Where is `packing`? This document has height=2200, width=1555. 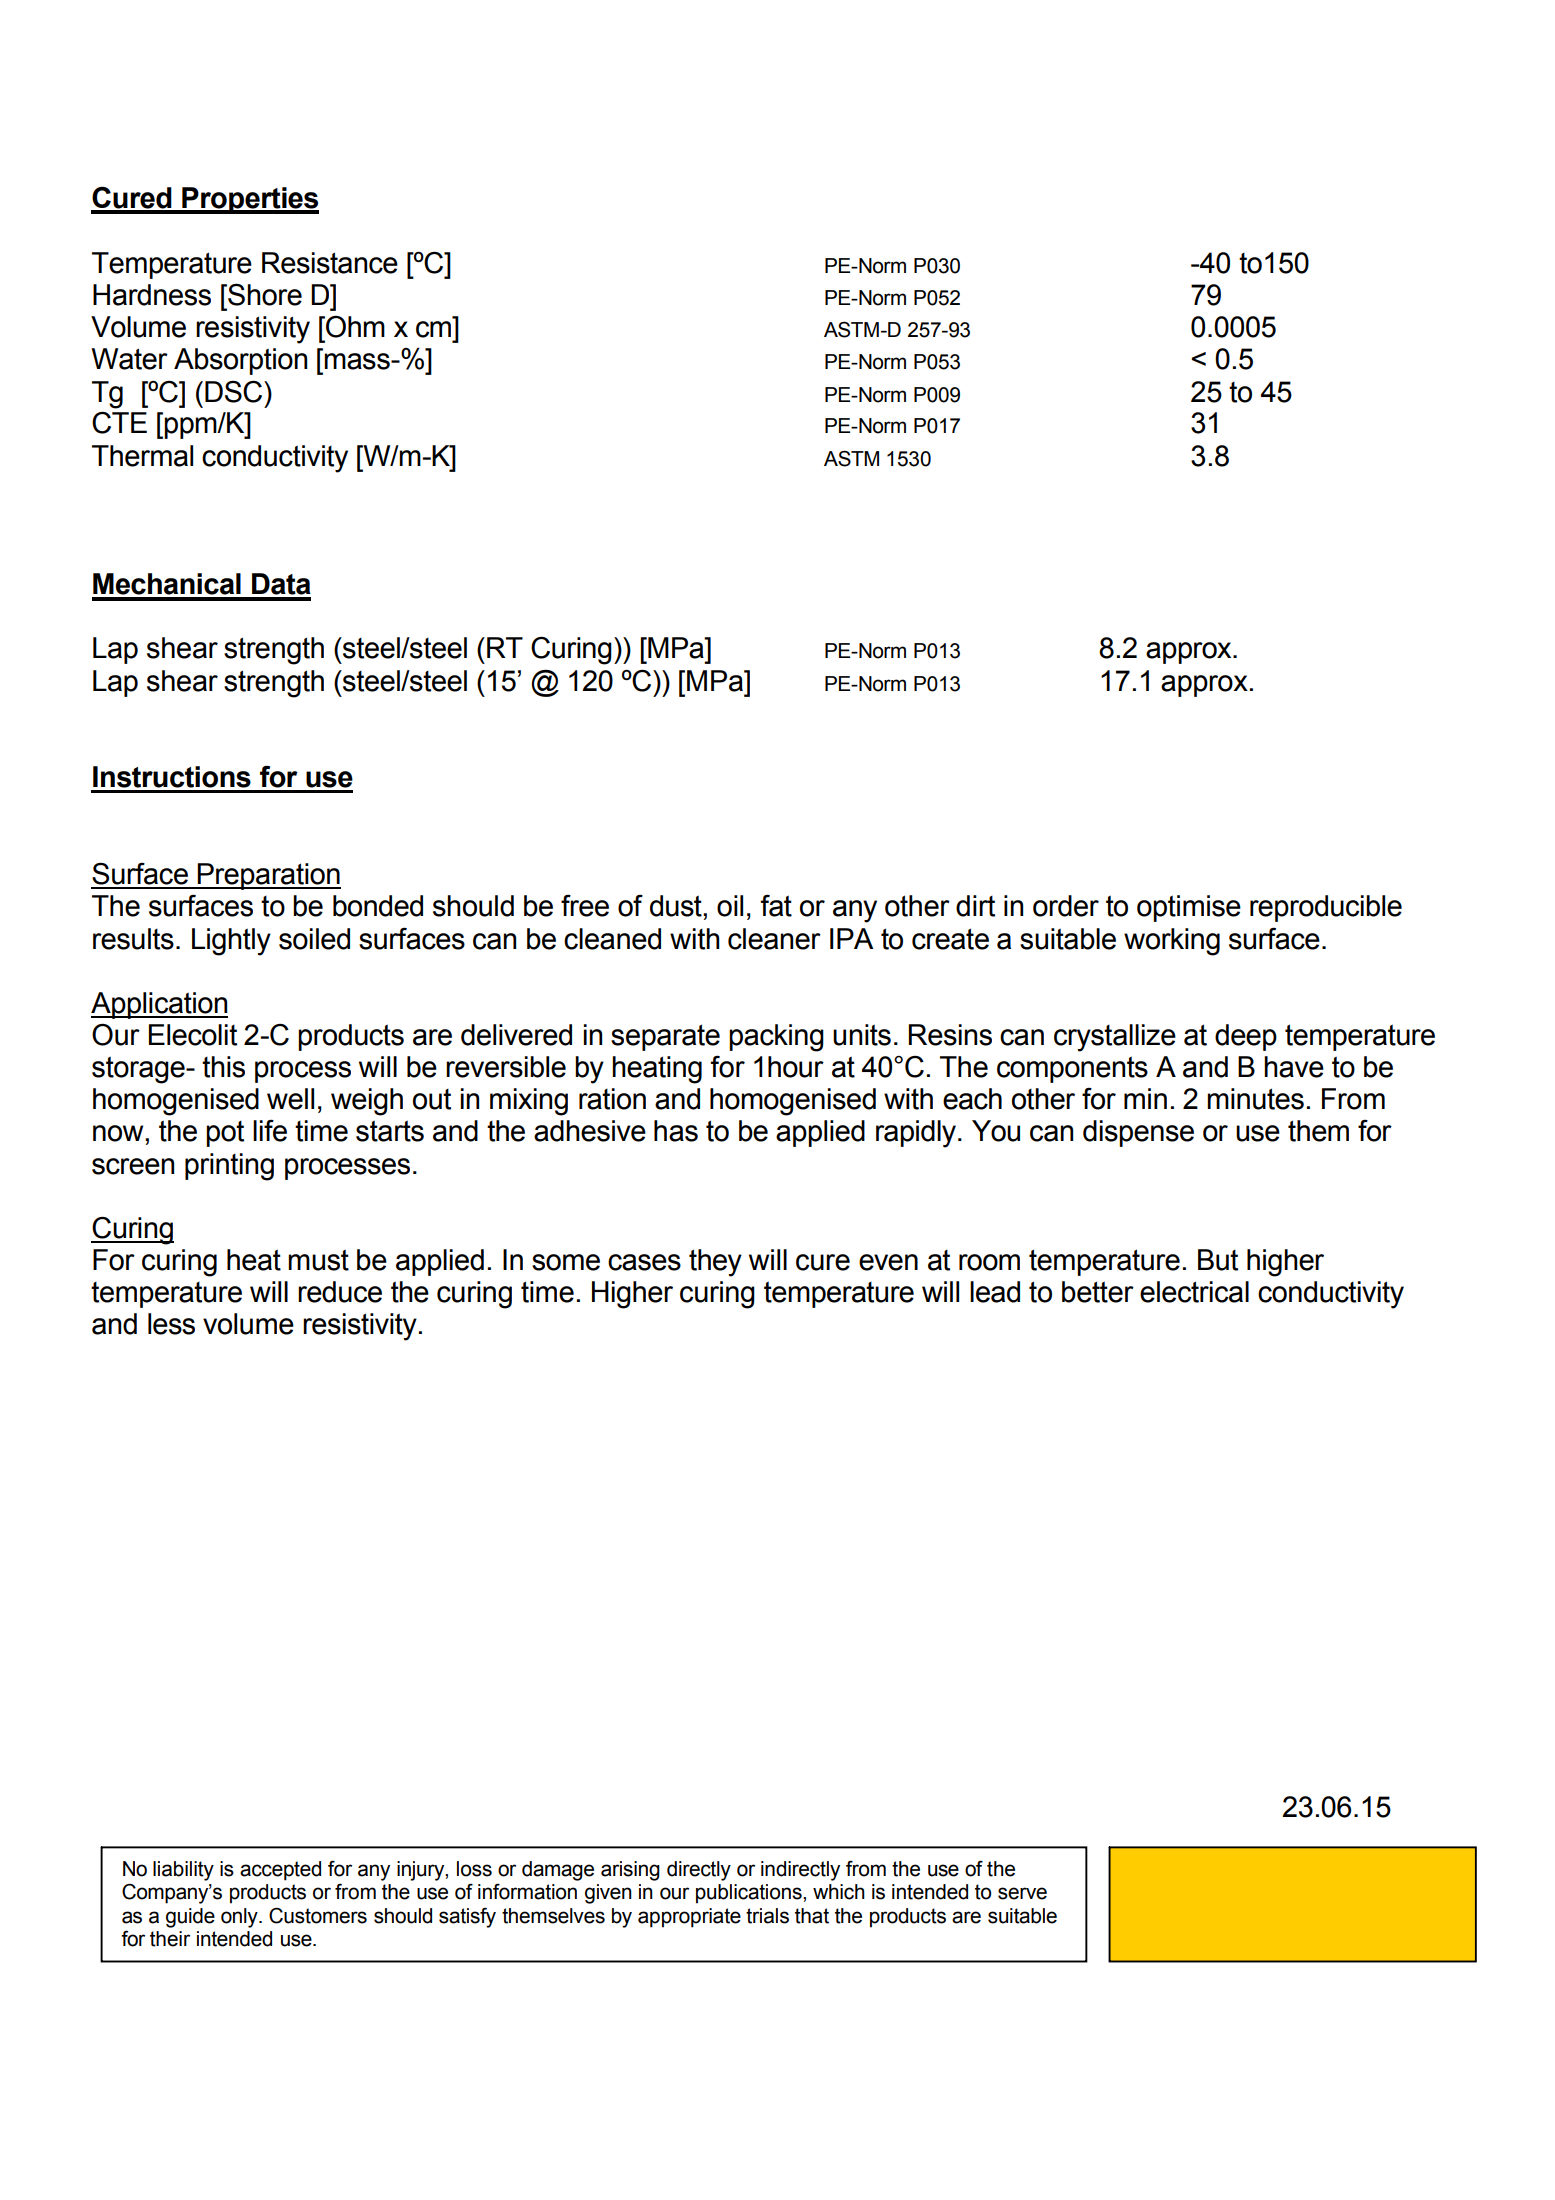
packing is located at coordinates (776, 1038).
